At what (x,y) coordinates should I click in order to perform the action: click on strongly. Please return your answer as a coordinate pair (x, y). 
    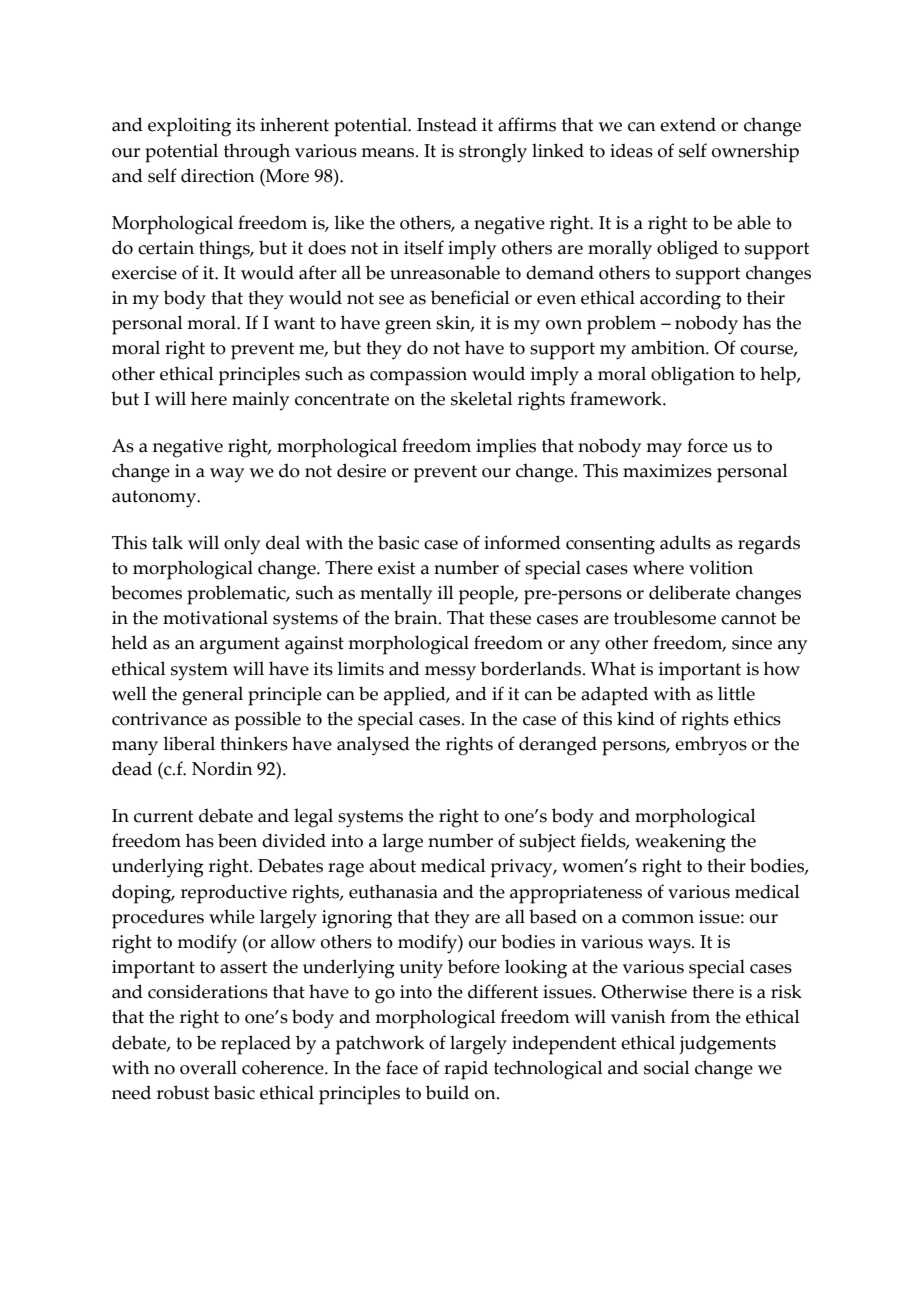
    Looking at the image, I should click on (493, 153).
